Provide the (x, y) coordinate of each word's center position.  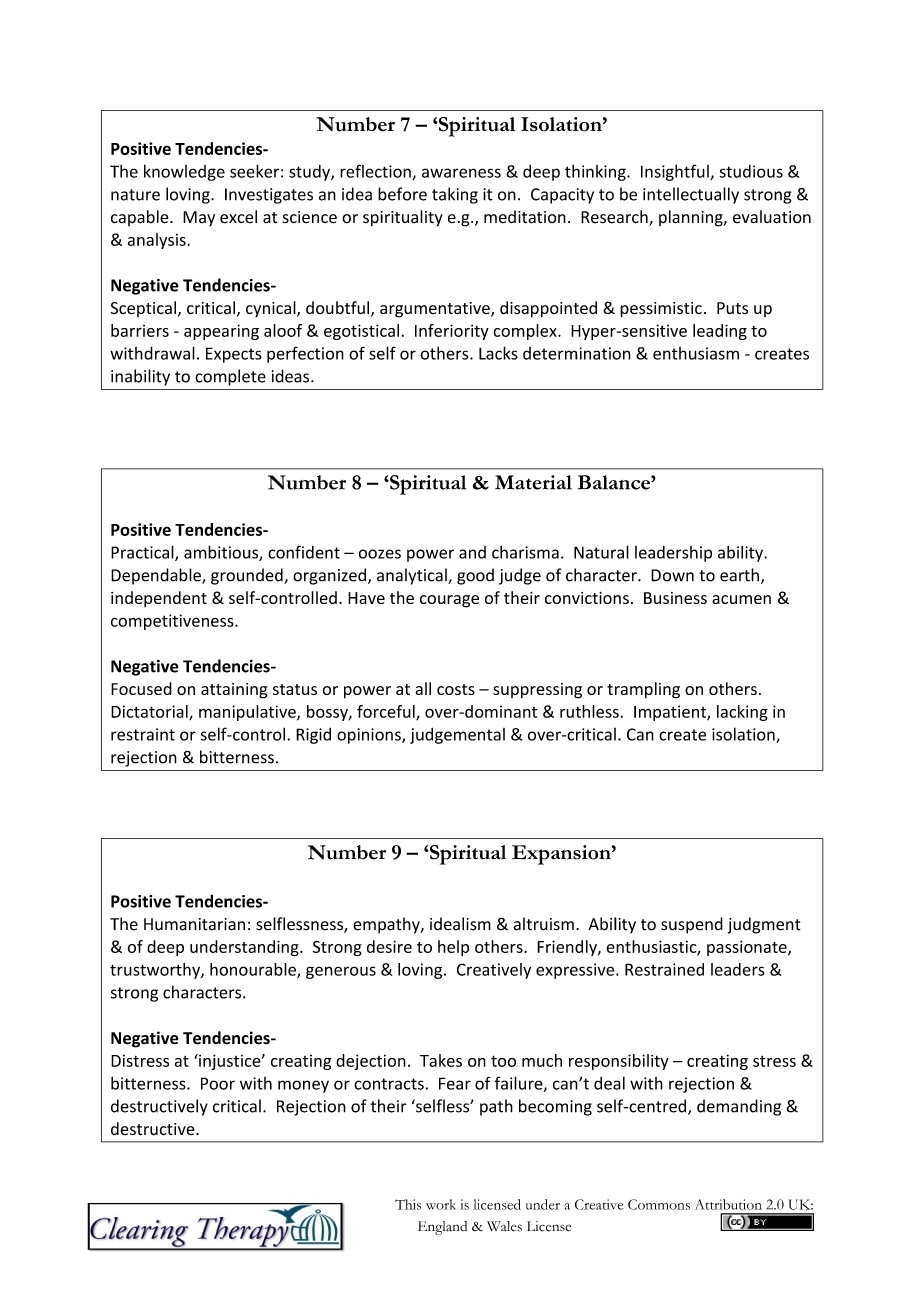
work (441, 1204)
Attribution (728, 1204)
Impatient (671, 713)
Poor (218, 1083)
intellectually (691, 195)
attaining (234, 691)
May (199, 219)
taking (455, 195)
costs (456, 689)
